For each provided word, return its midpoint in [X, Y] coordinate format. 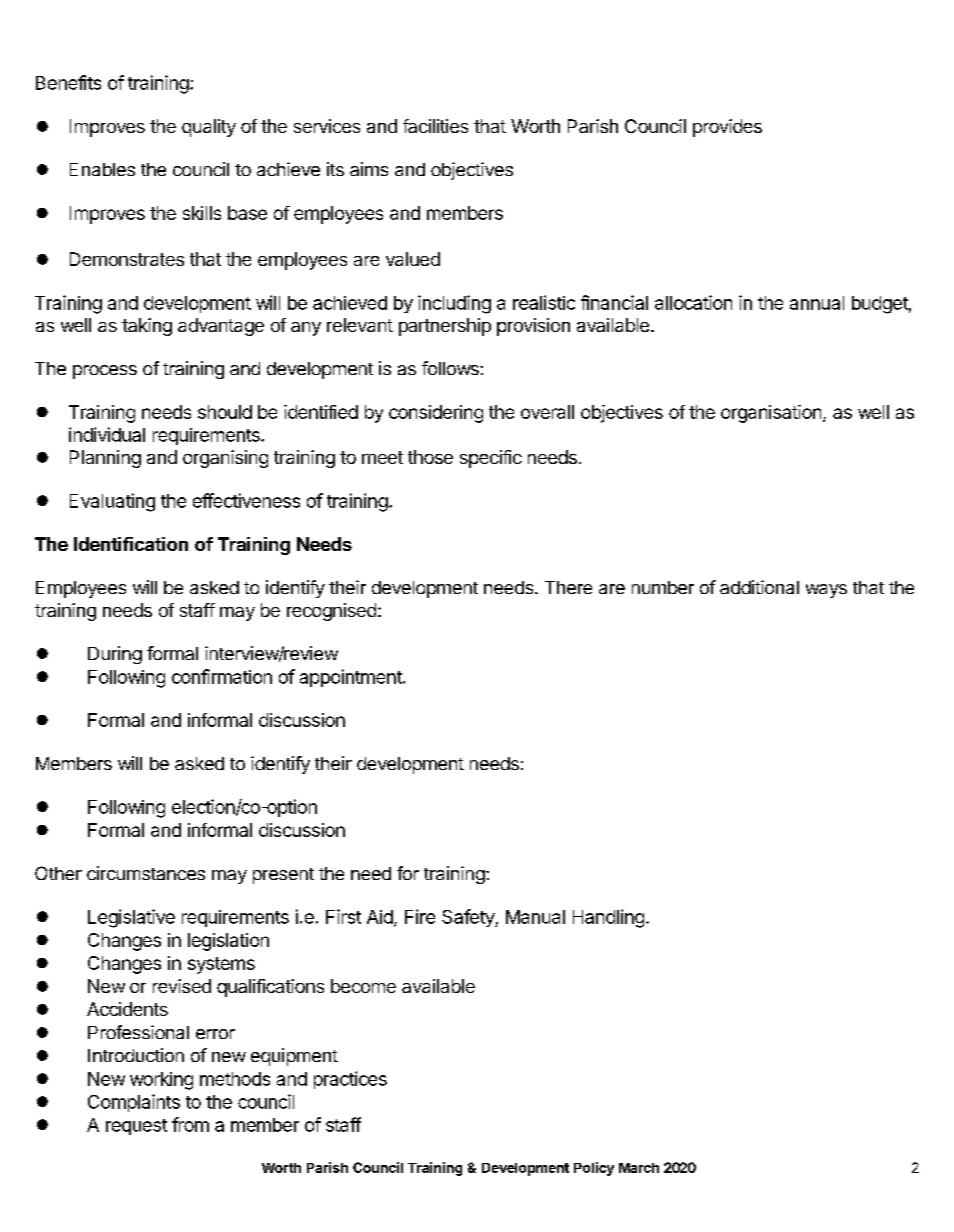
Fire [420, 916]
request [136, 1127]
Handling [608, 918]
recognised [331, 612]
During [115, 655]
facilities [435, 126]
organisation [771, 414]
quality [209, 128]
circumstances [146, 873]
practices [350, 1080]
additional [759, 587]
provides [727, 128]
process [105, 372]
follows [451, 368]
